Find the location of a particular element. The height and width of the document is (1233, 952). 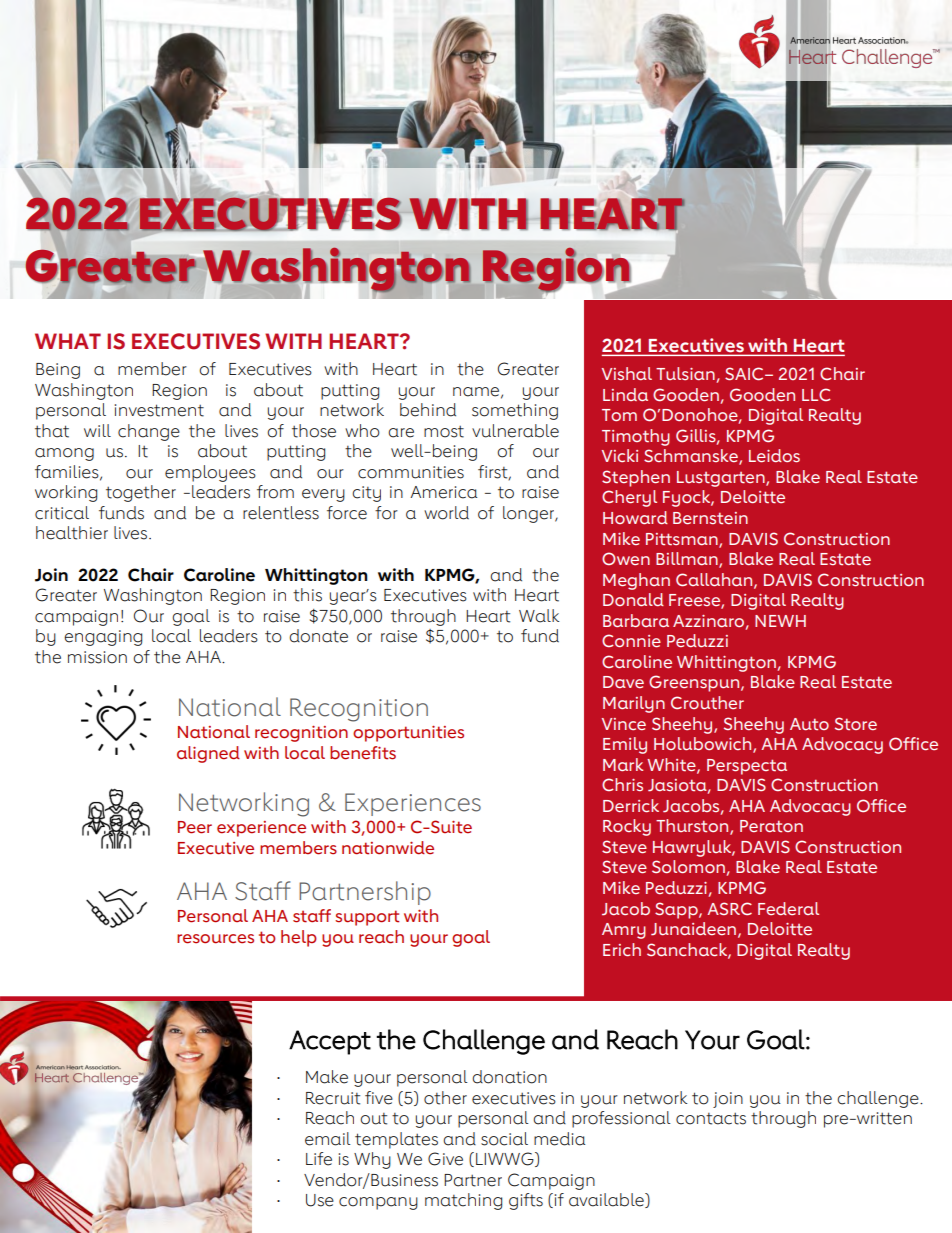

LLC is located at coordinates (816, 394).
